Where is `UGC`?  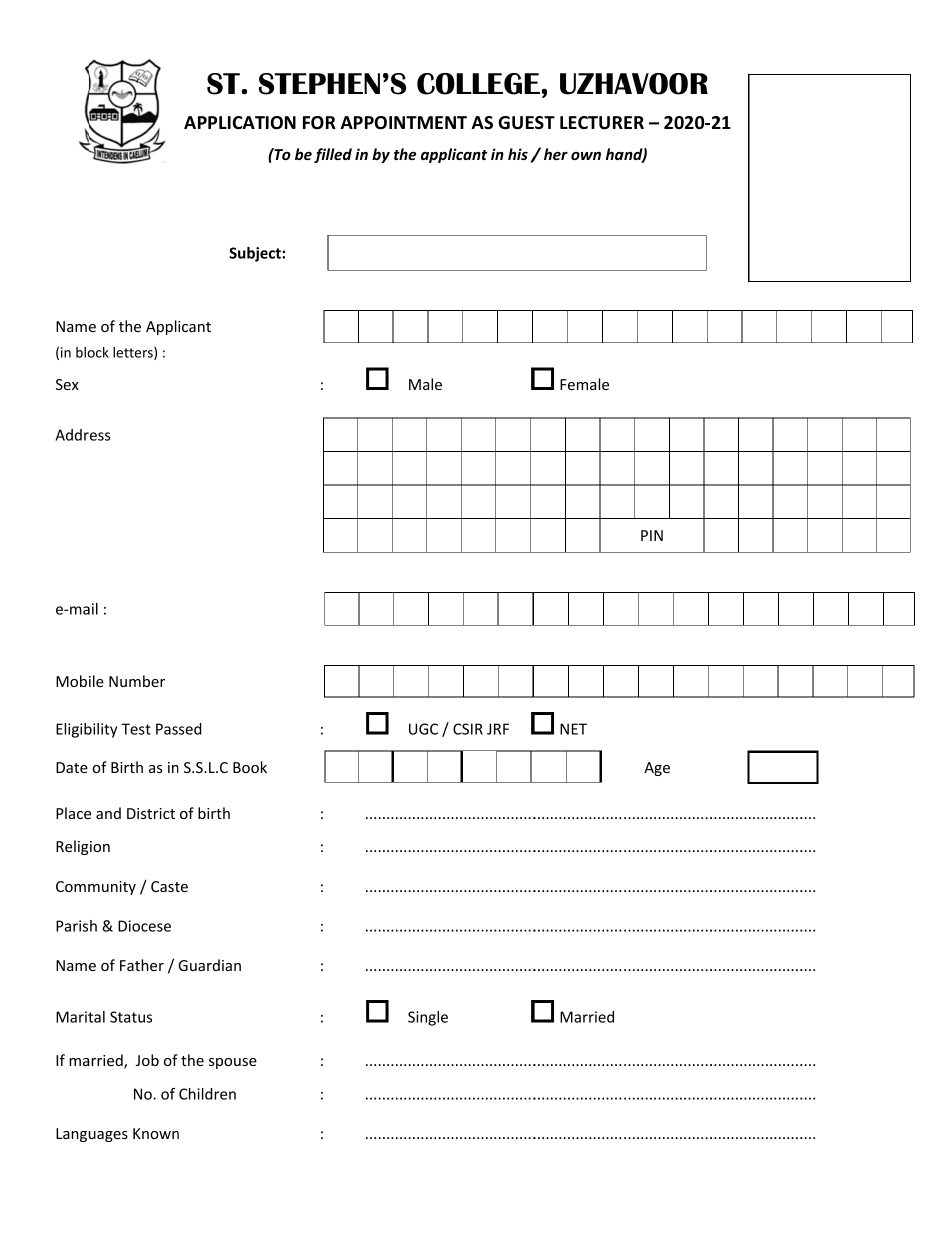
UGC is located at coordinates (423, 729).
